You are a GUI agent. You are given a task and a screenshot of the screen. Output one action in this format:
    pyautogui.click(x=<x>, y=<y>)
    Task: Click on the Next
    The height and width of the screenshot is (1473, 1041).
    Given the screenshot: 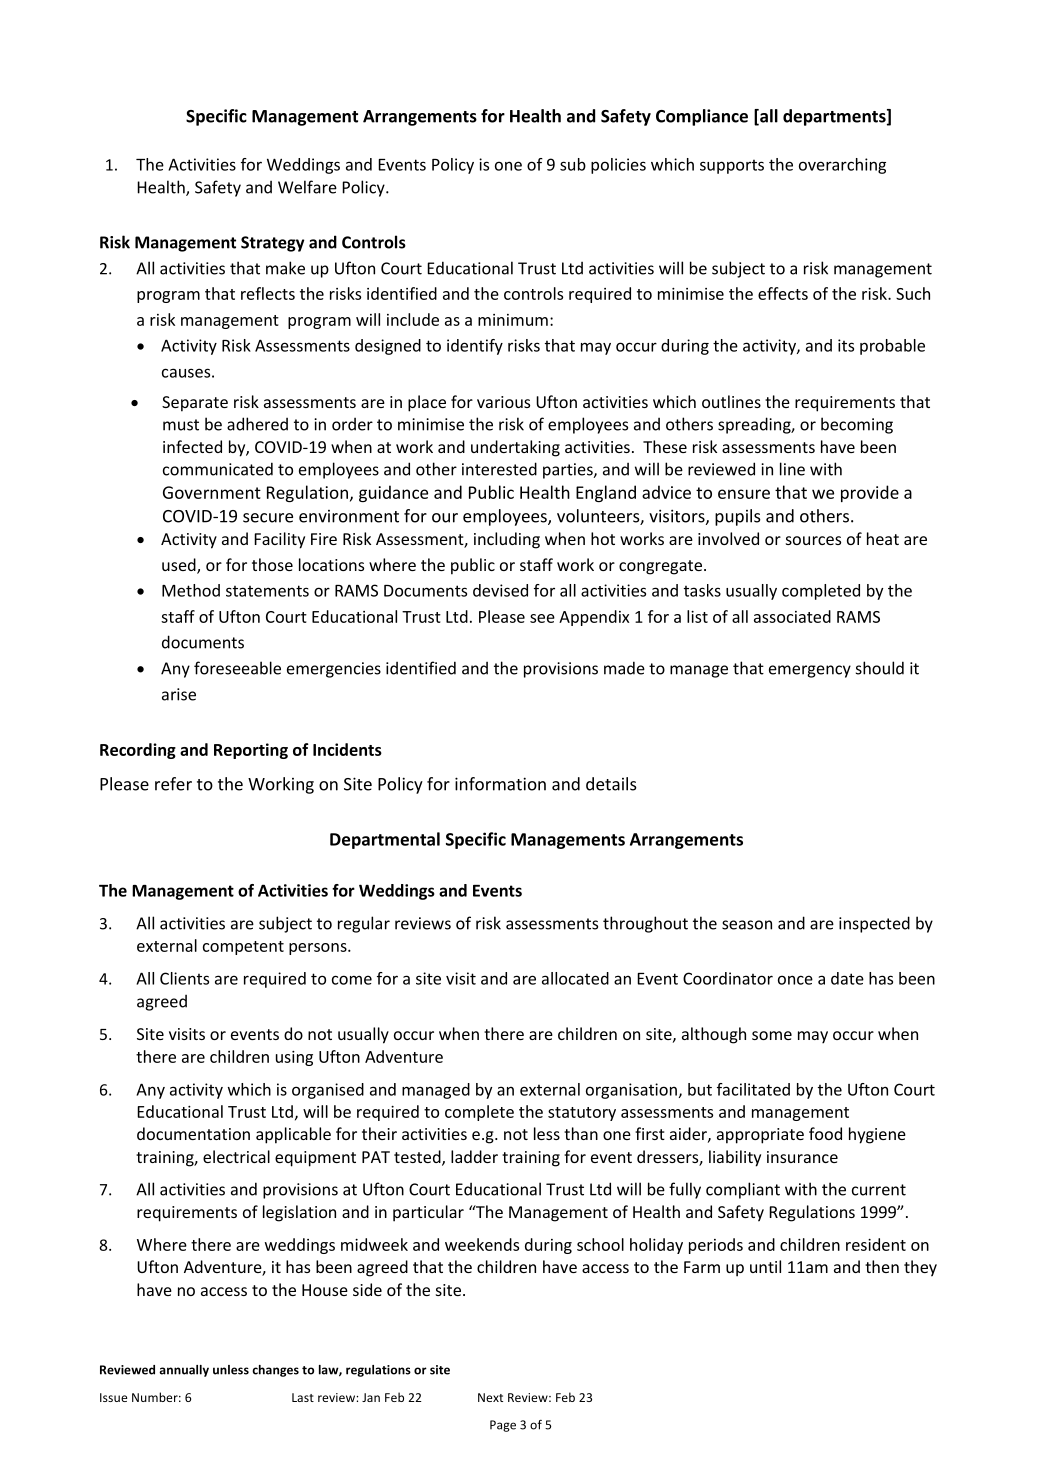 What is the action you would take?
    pyautogui.click(x=490, y=1397)
